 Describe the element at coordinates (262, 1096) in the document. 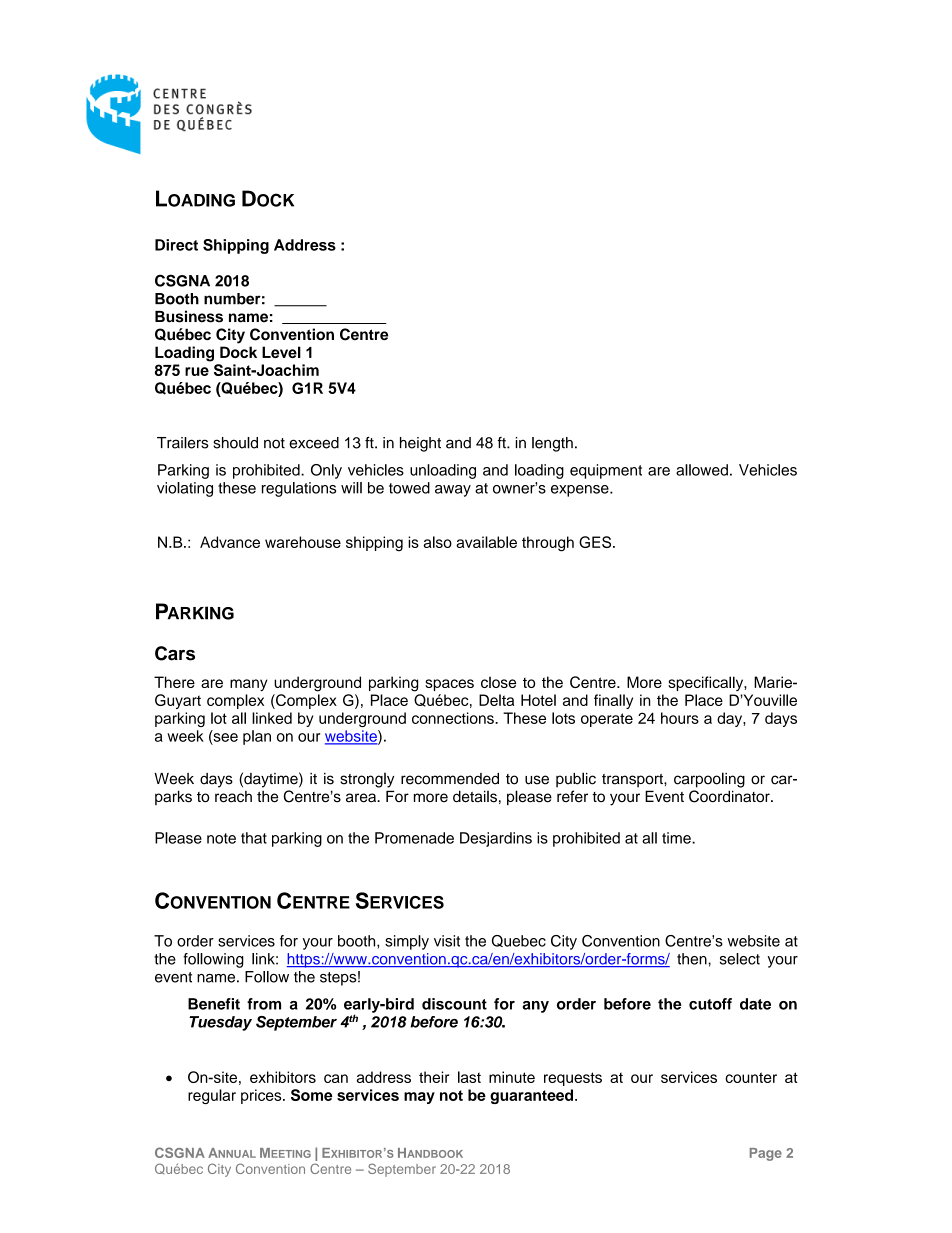

I see `prices` at that location.
